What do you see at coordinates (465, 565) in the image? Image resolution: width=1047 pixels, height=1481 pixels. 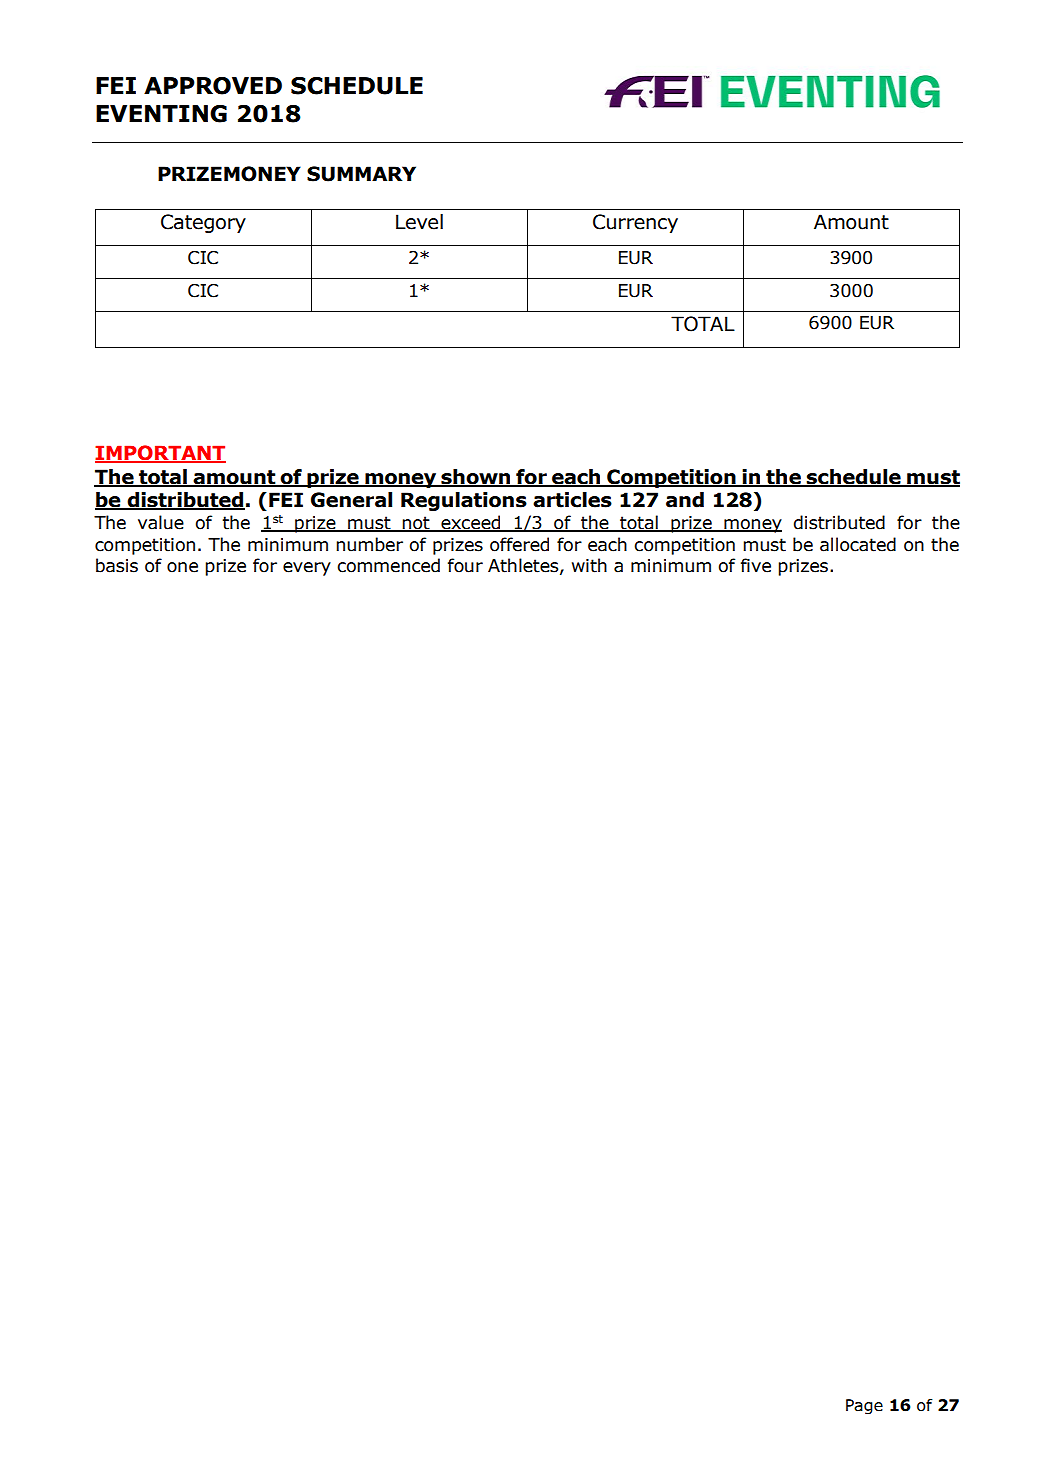 I see `four` at bounding box center [465, 565].
